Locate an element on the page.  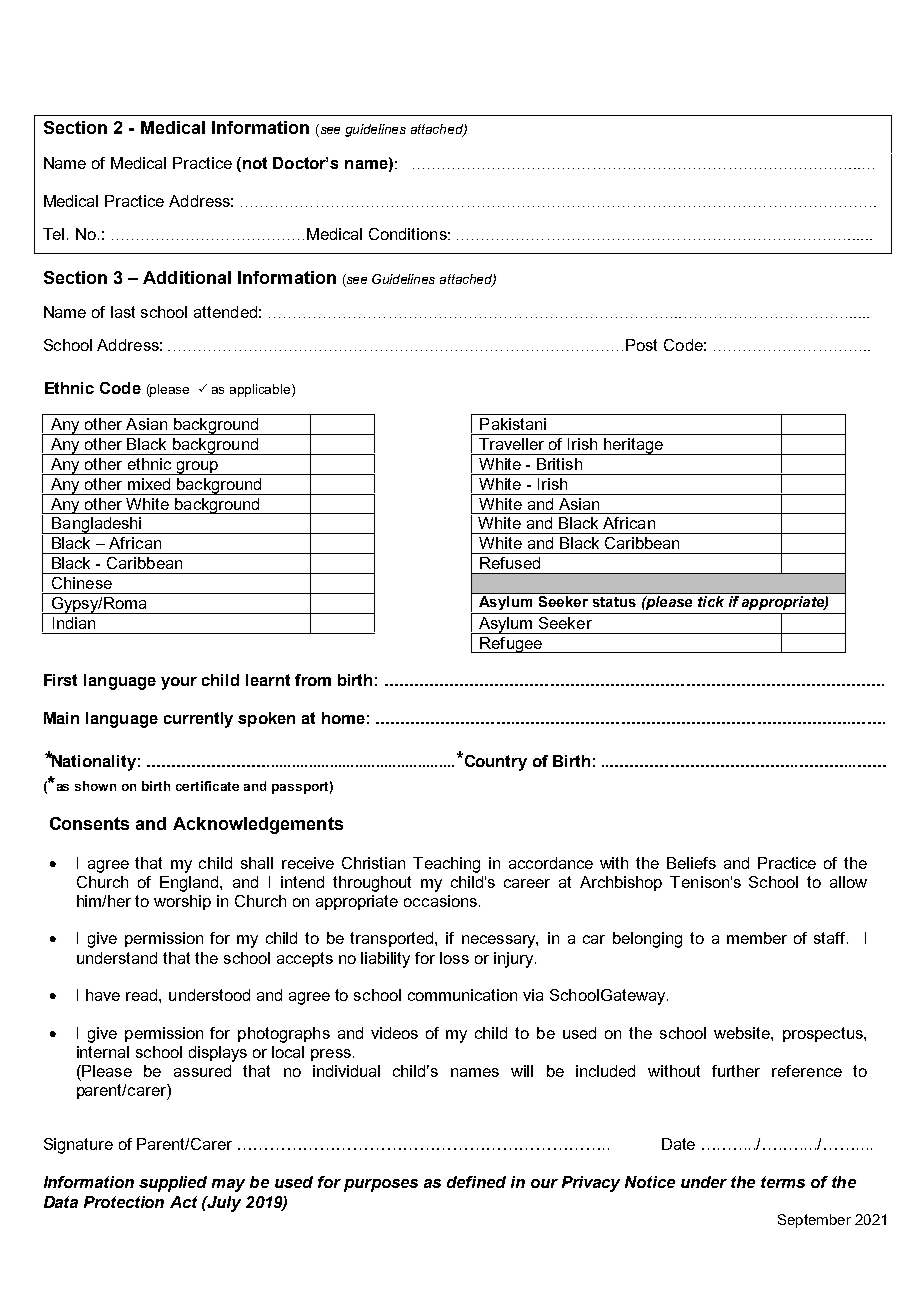
mixed is located at coordinates (149, 484).
